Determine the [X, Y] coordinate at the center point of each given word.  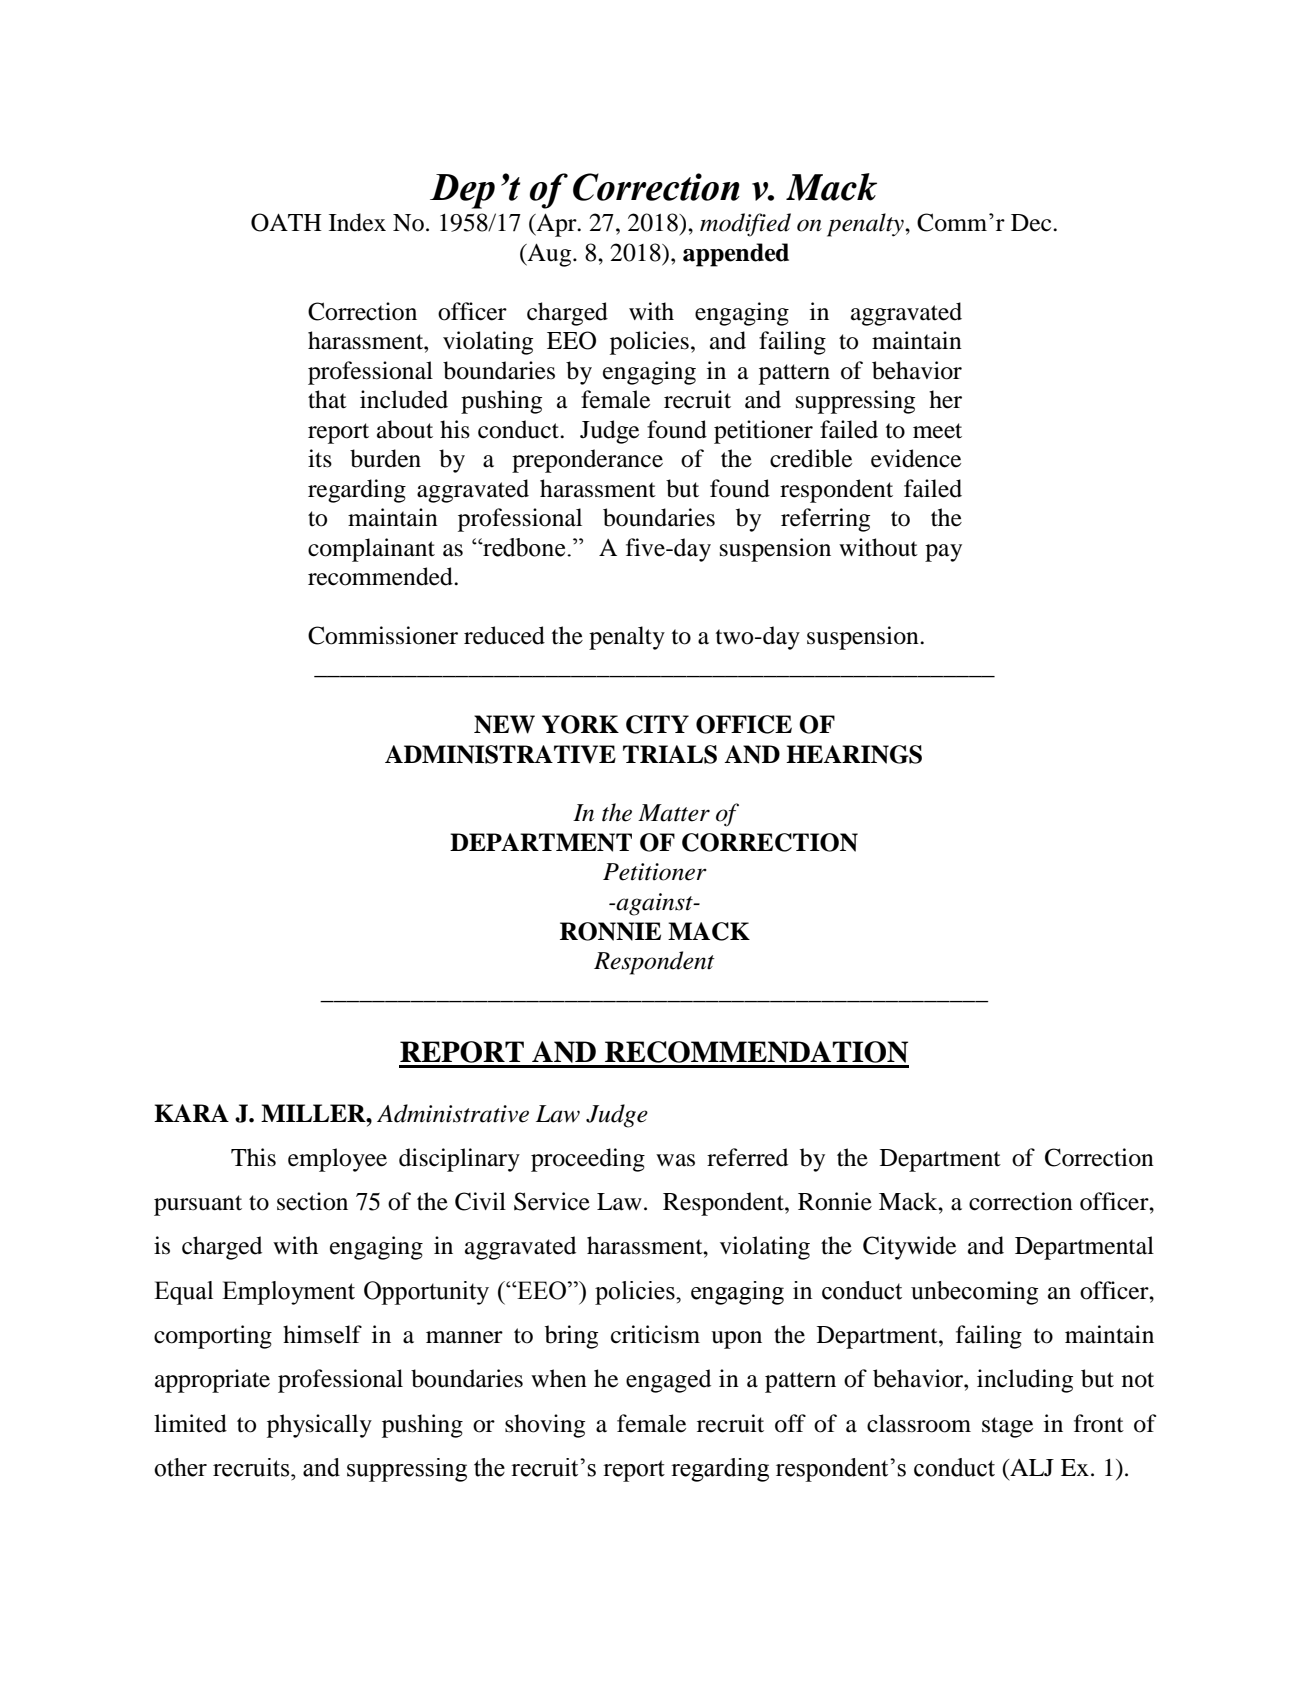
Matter [674, 813]
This [253, 1157]
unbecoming [974, 1293]
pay [943, 553]
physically [319, 1426]
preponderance [587, 461]
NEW [504, 724]
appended [736, 255]
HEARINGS [854, 754]
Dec [1032, 223]
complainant [371, 550]
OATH [286, 222]
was [675, 1160]
